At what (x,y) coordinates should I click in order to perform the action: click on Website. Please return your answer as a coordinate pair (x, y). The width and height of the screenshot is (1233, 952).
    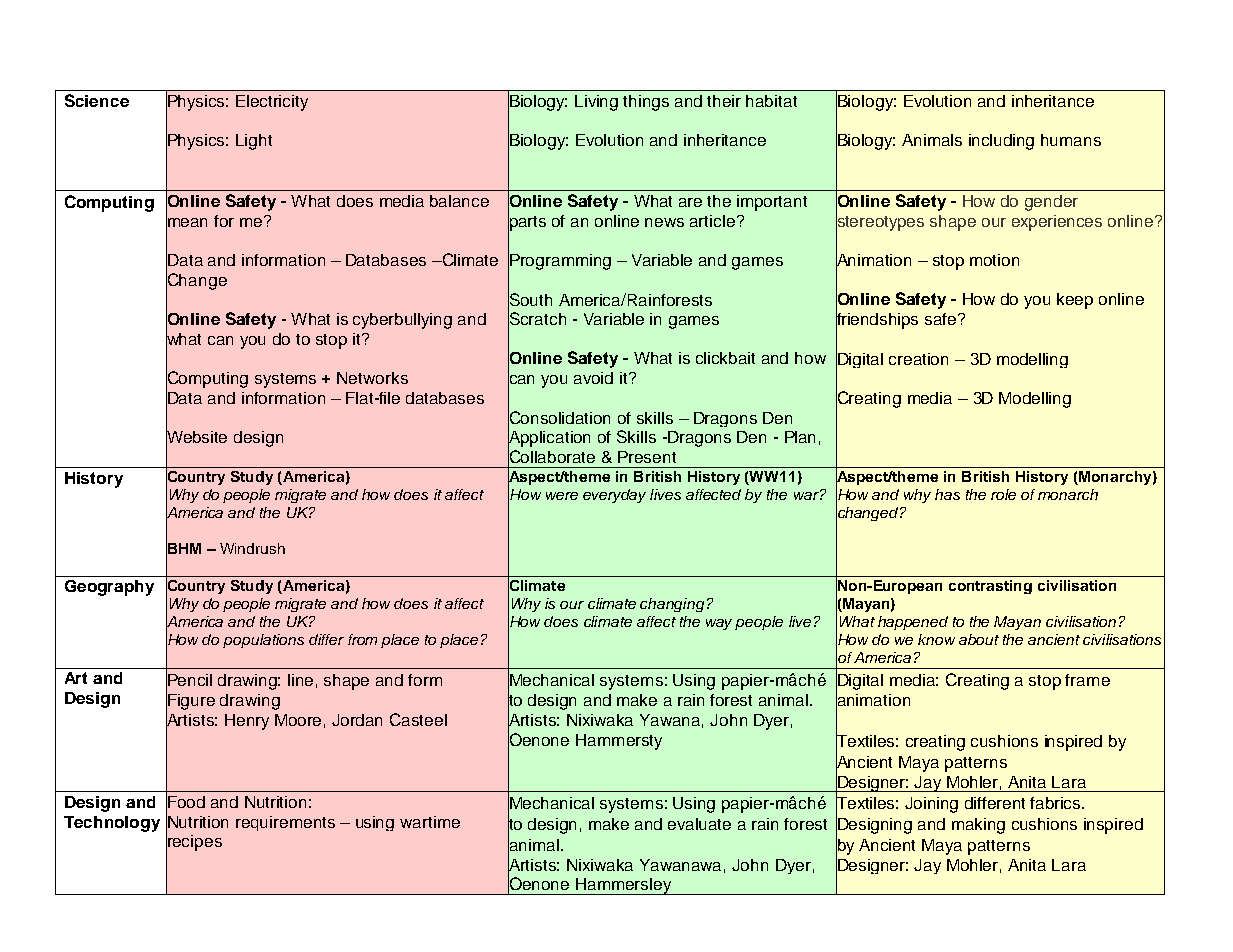
    Looking at the image, I should click on (196, 437).
